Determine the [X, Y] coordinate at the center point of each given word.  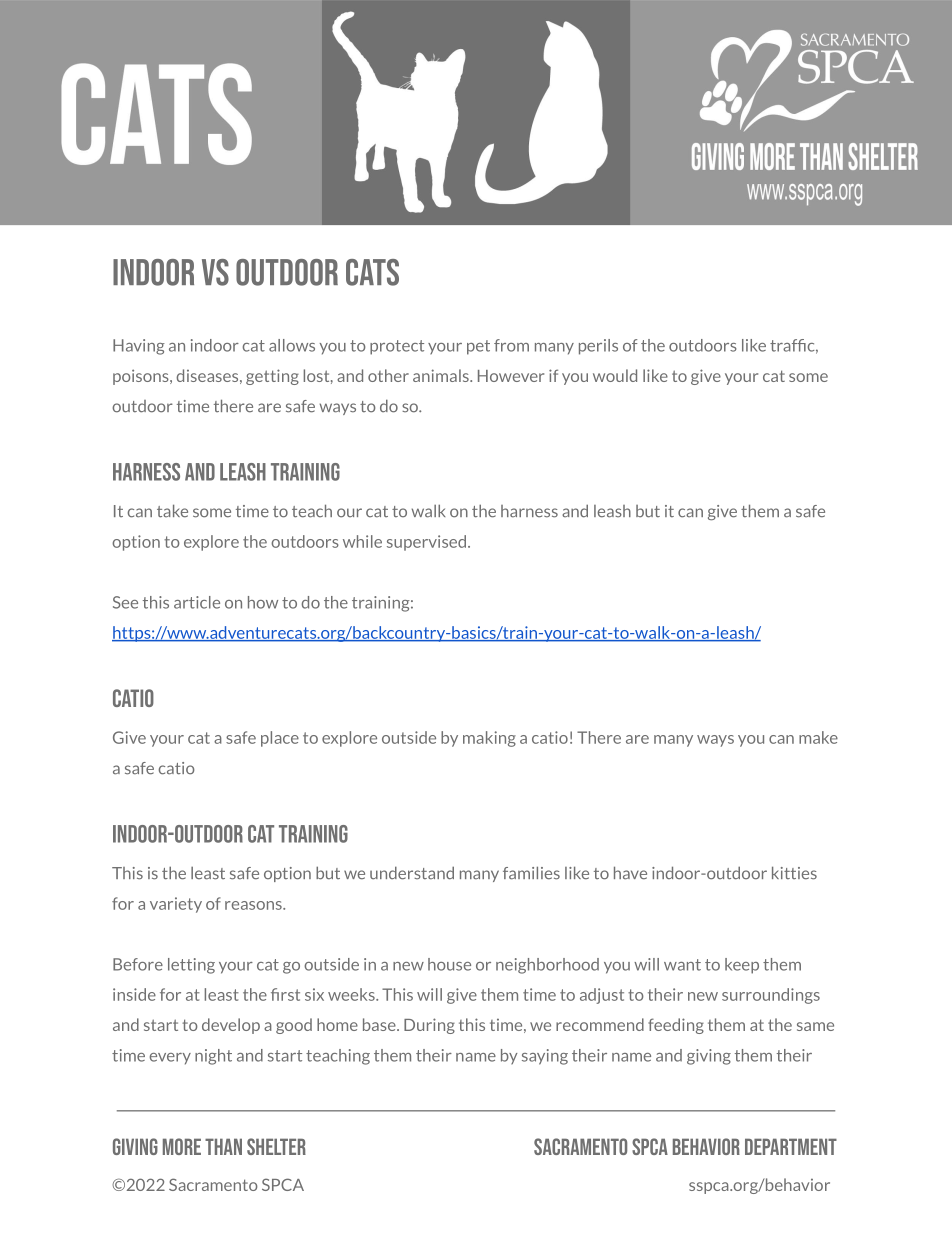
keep [742, 966]
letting [191, 966]
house [449, 964]
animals [442, 375]
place [280, 739]
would [615, 375]
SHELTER [276, 1146]
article [197, 602]
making [489, 739]
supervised [428, 543]
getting [272, 377]
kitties [794, 873]
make [818, 737]
